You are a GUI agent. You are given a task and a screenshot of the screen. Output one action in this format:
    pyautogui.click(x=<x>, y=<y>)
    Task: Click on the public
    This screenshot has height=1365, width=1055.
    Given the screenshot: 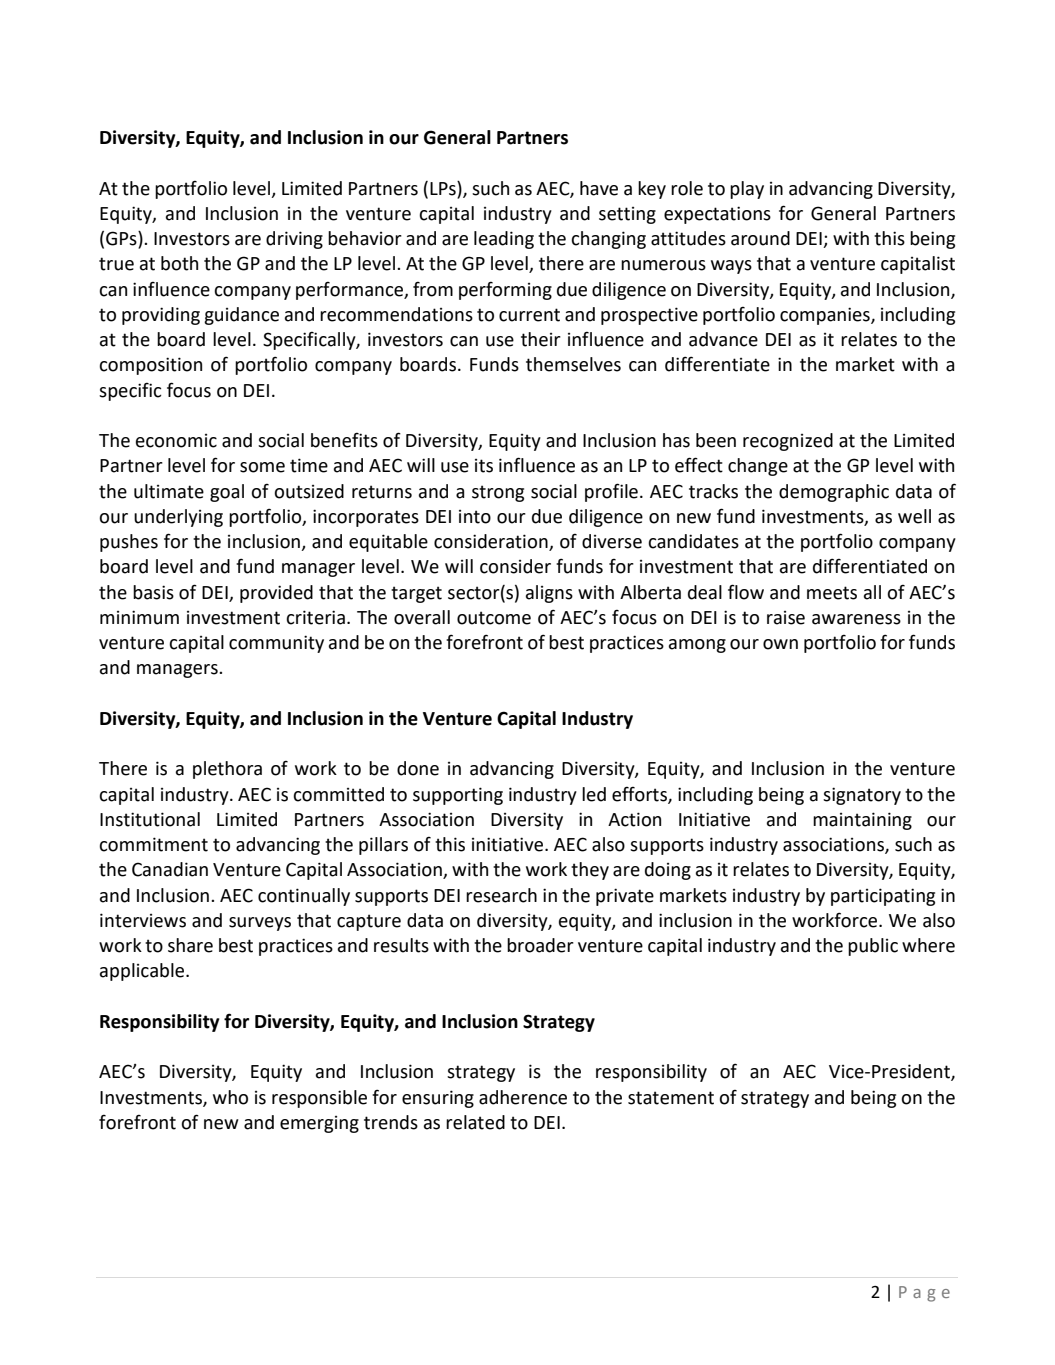 What is the action you would take?
    pyautogui.click(x=873, y=947)
